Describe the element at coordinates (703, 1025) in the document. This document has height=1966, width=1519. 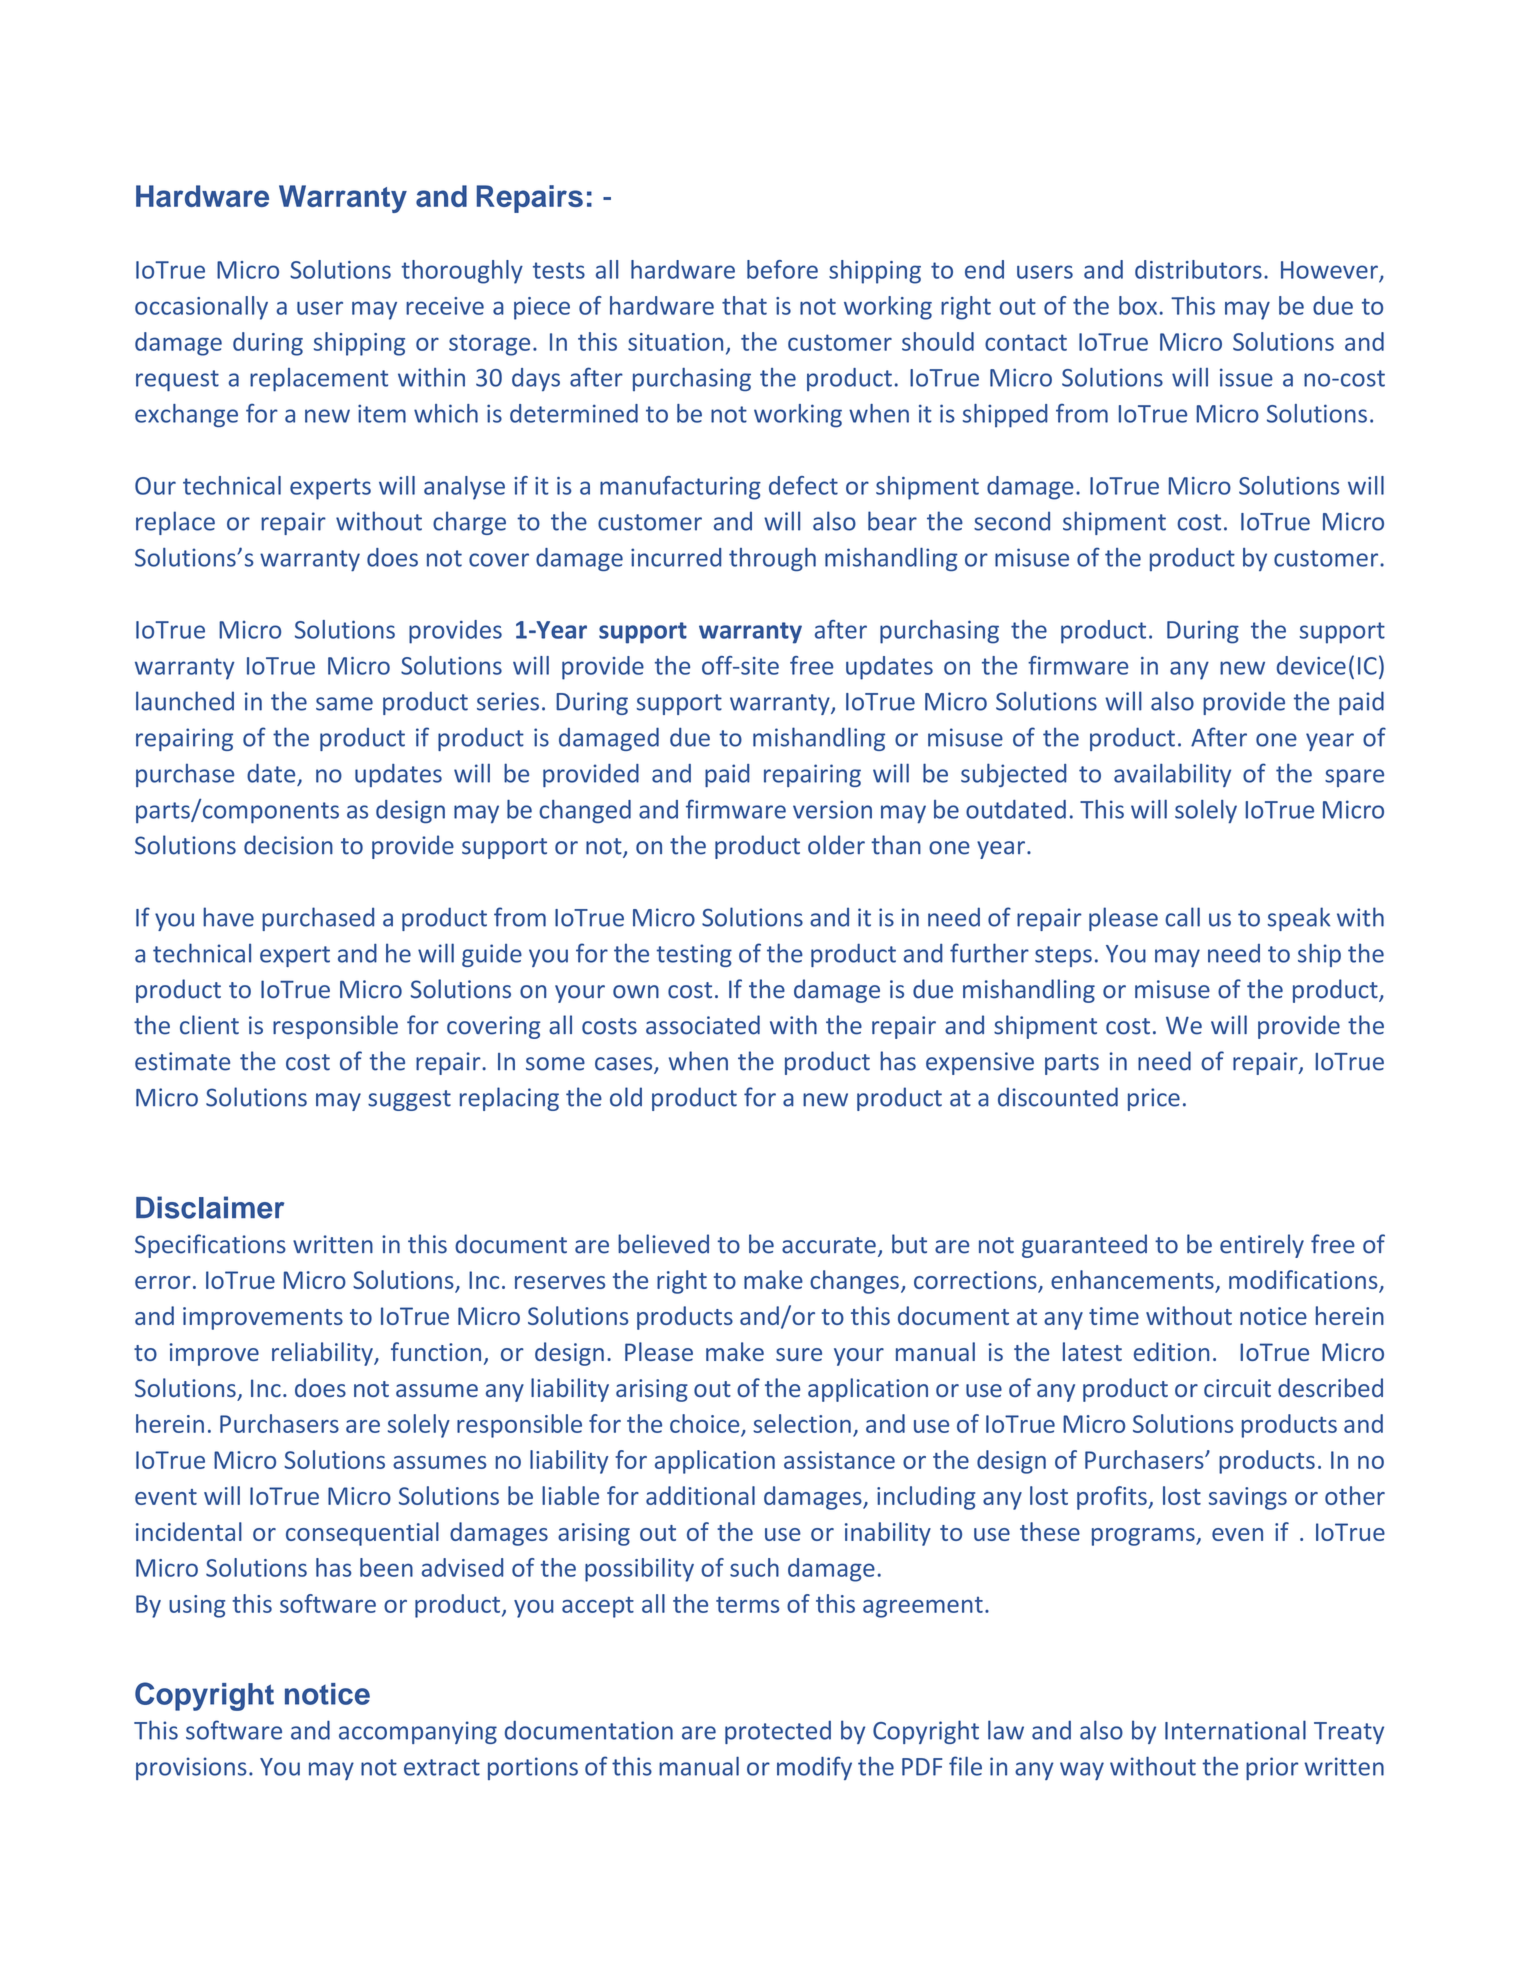
I see `associated` at that location.
